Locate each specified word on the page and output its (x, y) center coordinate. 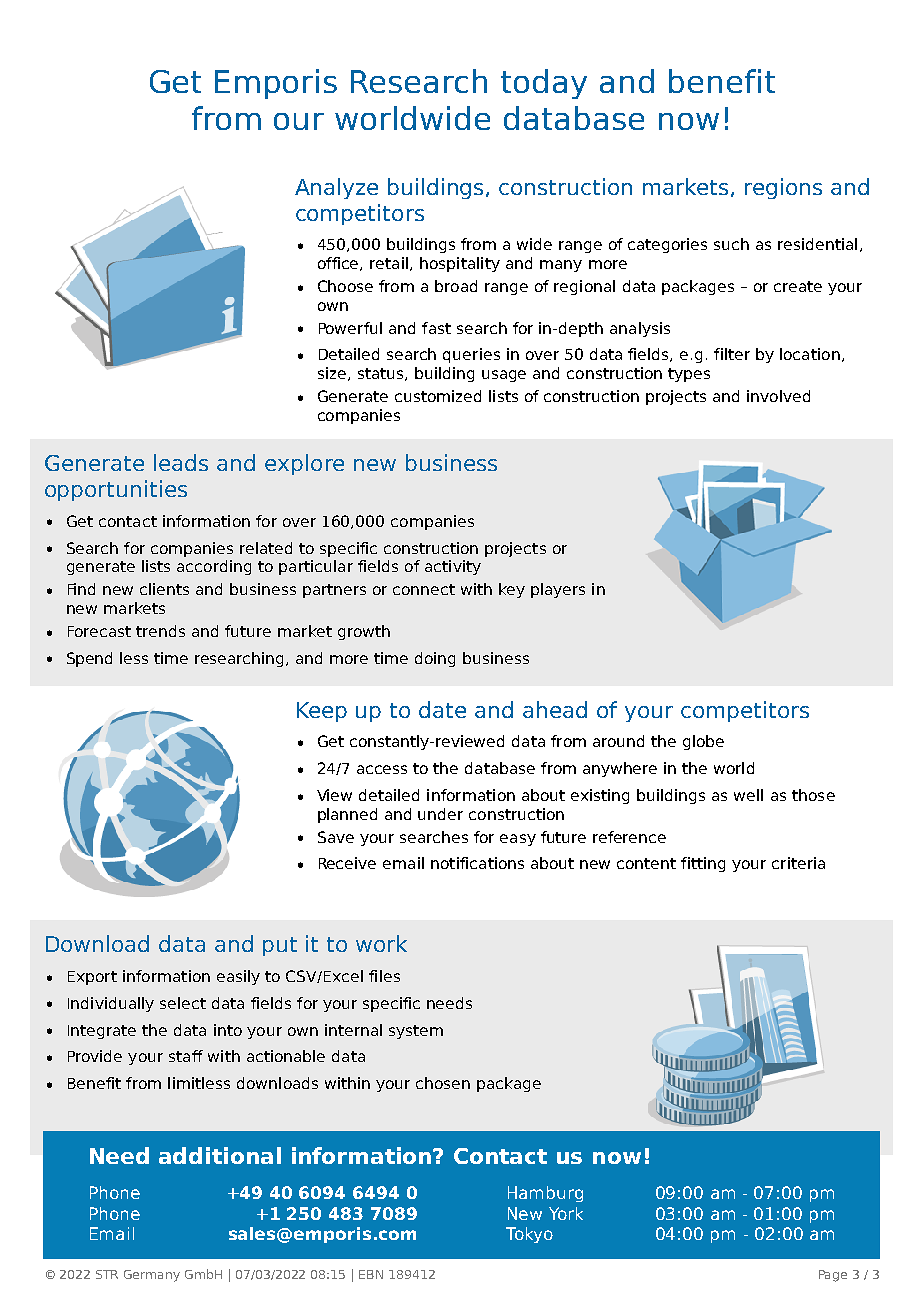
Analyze (336, 188)
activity (453, 567)
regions (783, 188)
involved (778, 396)
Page (833, 1276)
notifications (477, 863)
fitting (703, 864)
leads (181, 462)
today (544, 84)
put (280, 946)
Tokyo (529, 1235)
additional (220, 1155)
